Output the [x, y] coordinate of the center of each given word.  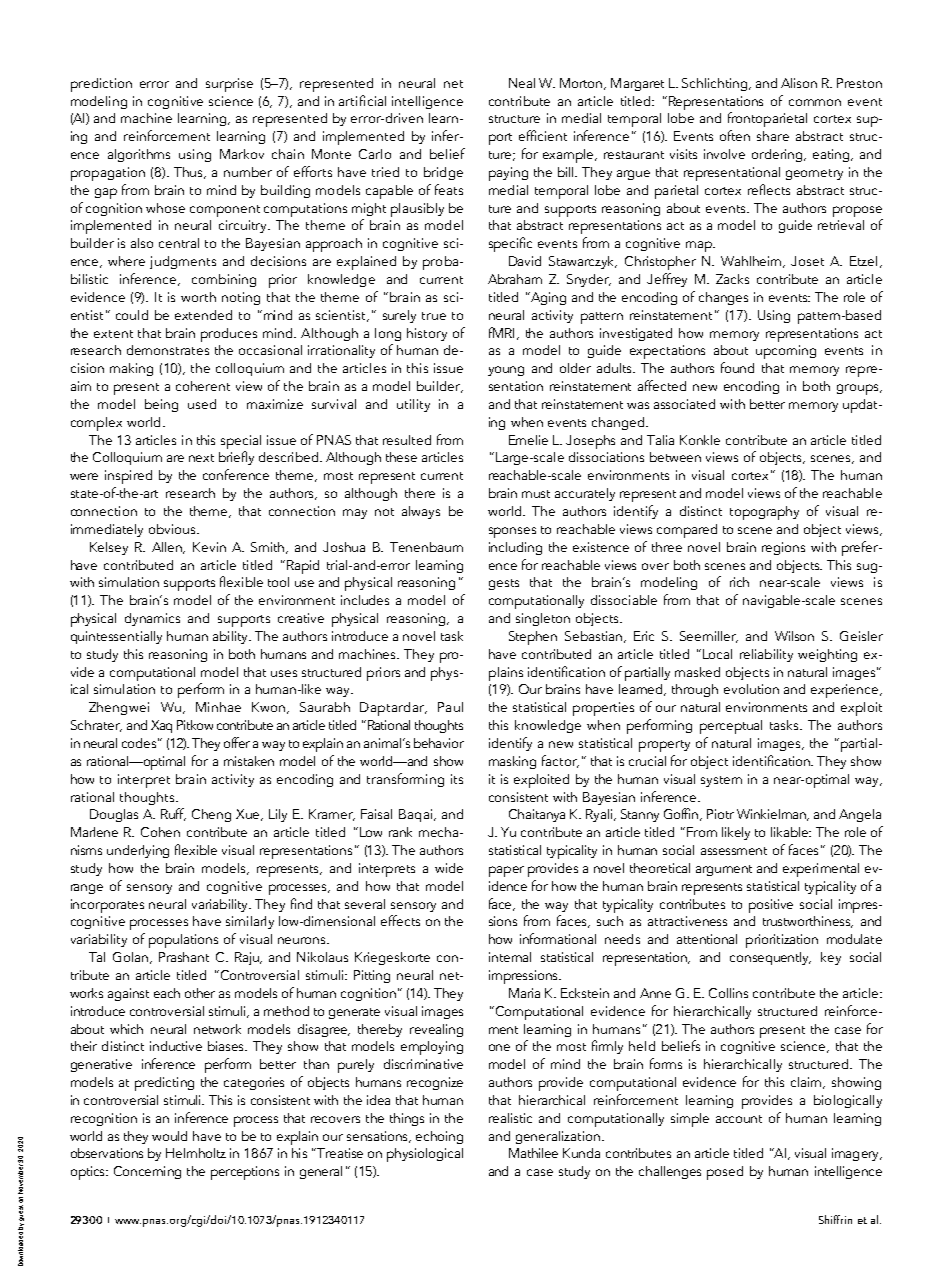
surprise [229, 85]
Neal [522, 83]
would [169, 1136]
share [773, 136]
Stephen [533, 638]
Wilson [794, 636]
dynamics [152, 619]
